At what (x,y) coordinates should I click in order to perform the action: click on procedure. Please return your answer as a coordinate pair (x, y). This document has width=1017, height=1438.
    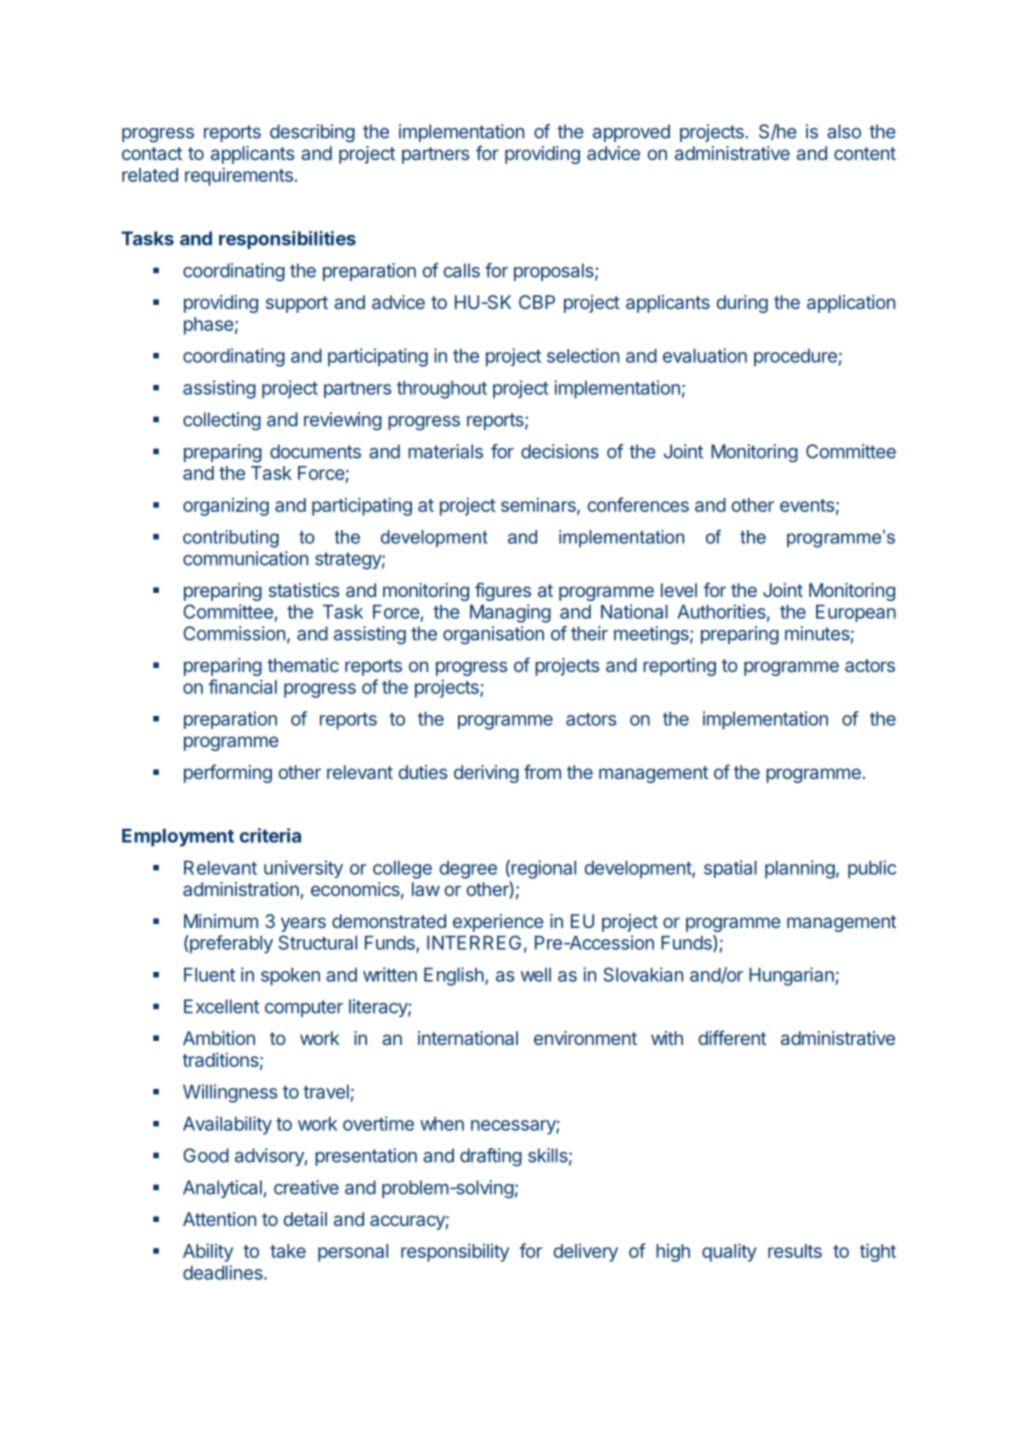
    Looking at the image, I should click on (795, 358).
